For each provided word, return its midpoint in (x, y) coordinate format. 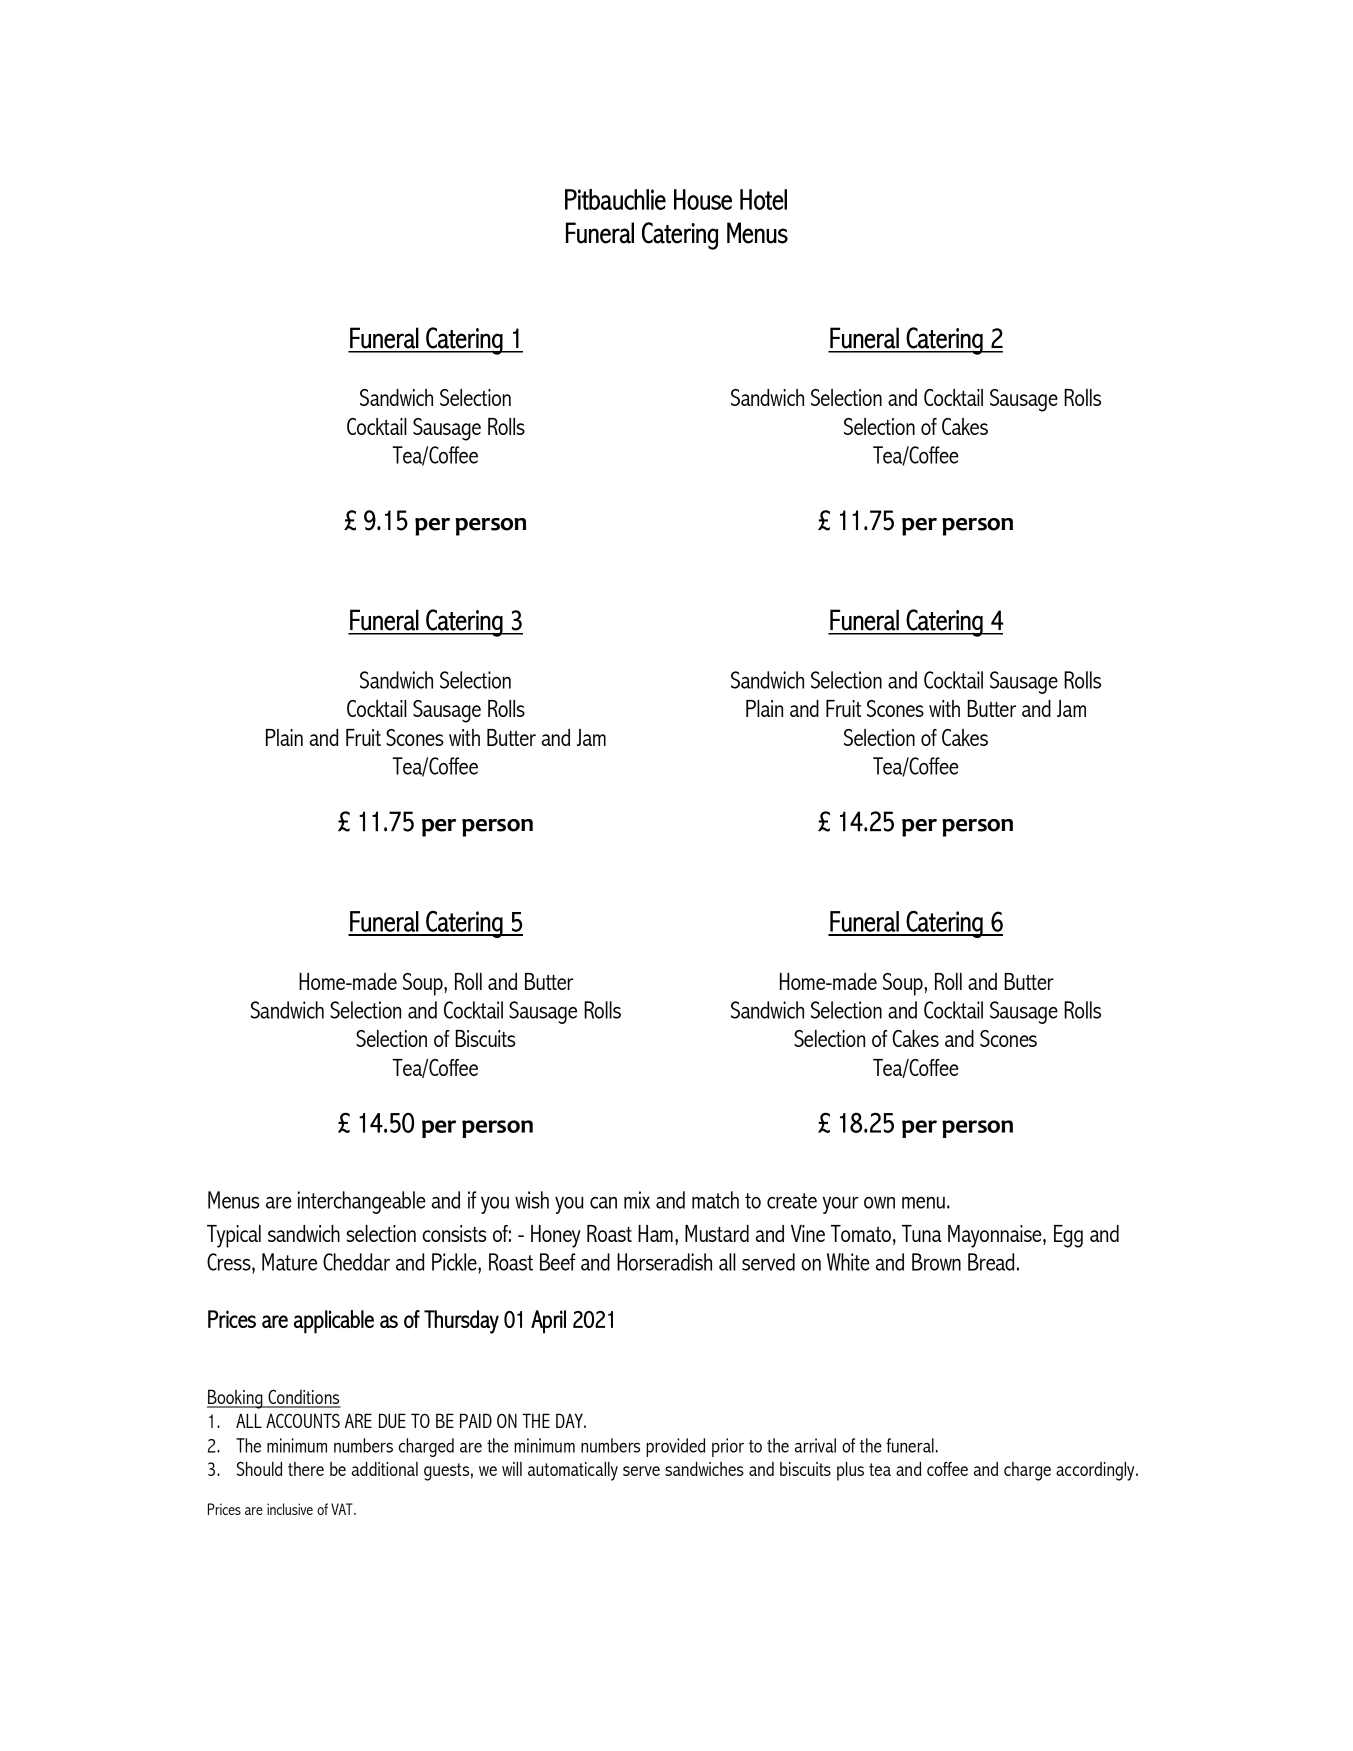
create (792, 1201)
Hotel (763, 199)
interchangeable (362, 1202)
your (840, 1205)
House (703, 199)
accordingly (1096, 1471)
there (306, 1469)
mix (637, 1200)
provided (675, 1447)
